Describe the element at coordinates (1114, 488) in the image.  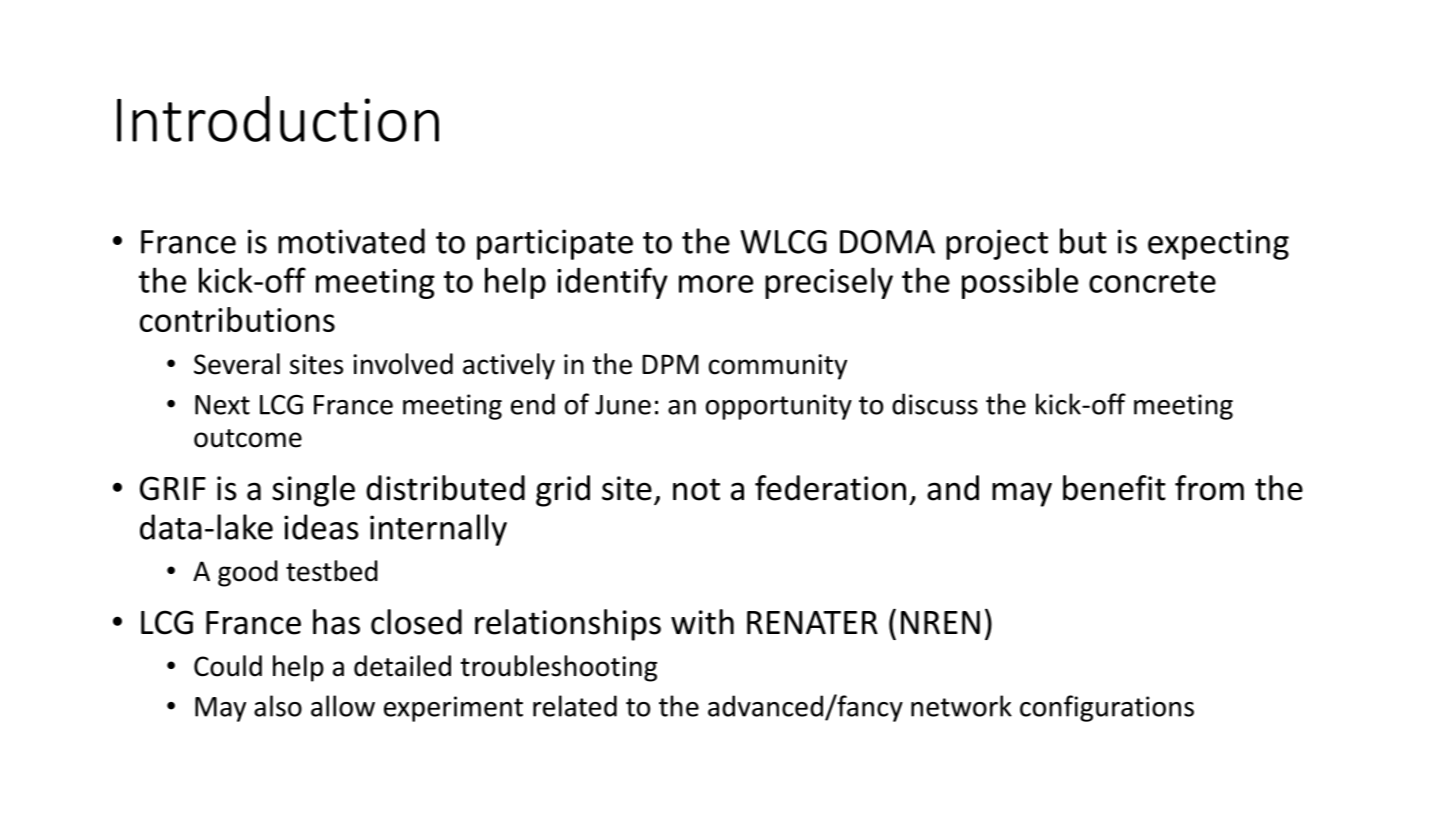
I see `benefit` at that location.
